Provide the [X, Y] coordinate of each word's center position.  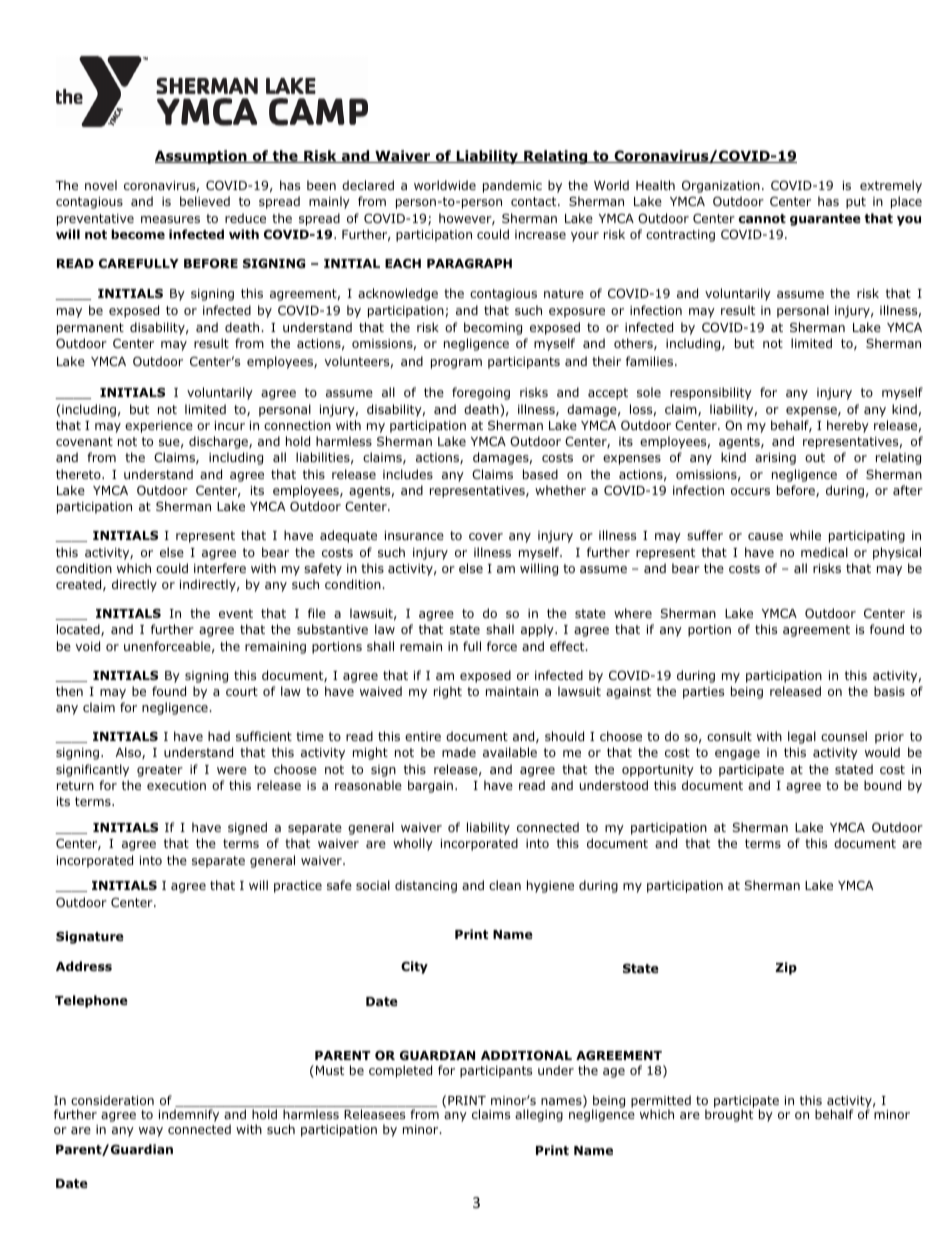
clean [505, 885]
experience [159, 427]
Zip [786, 968]
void [88, 646]
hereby [848, 426]
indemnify [189, 1115]
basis [889, 691]
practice [298, 887]
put [856, 203]
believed [205, 201]
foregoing [481, 393]
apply [538, 630]
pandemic [512, 186]
